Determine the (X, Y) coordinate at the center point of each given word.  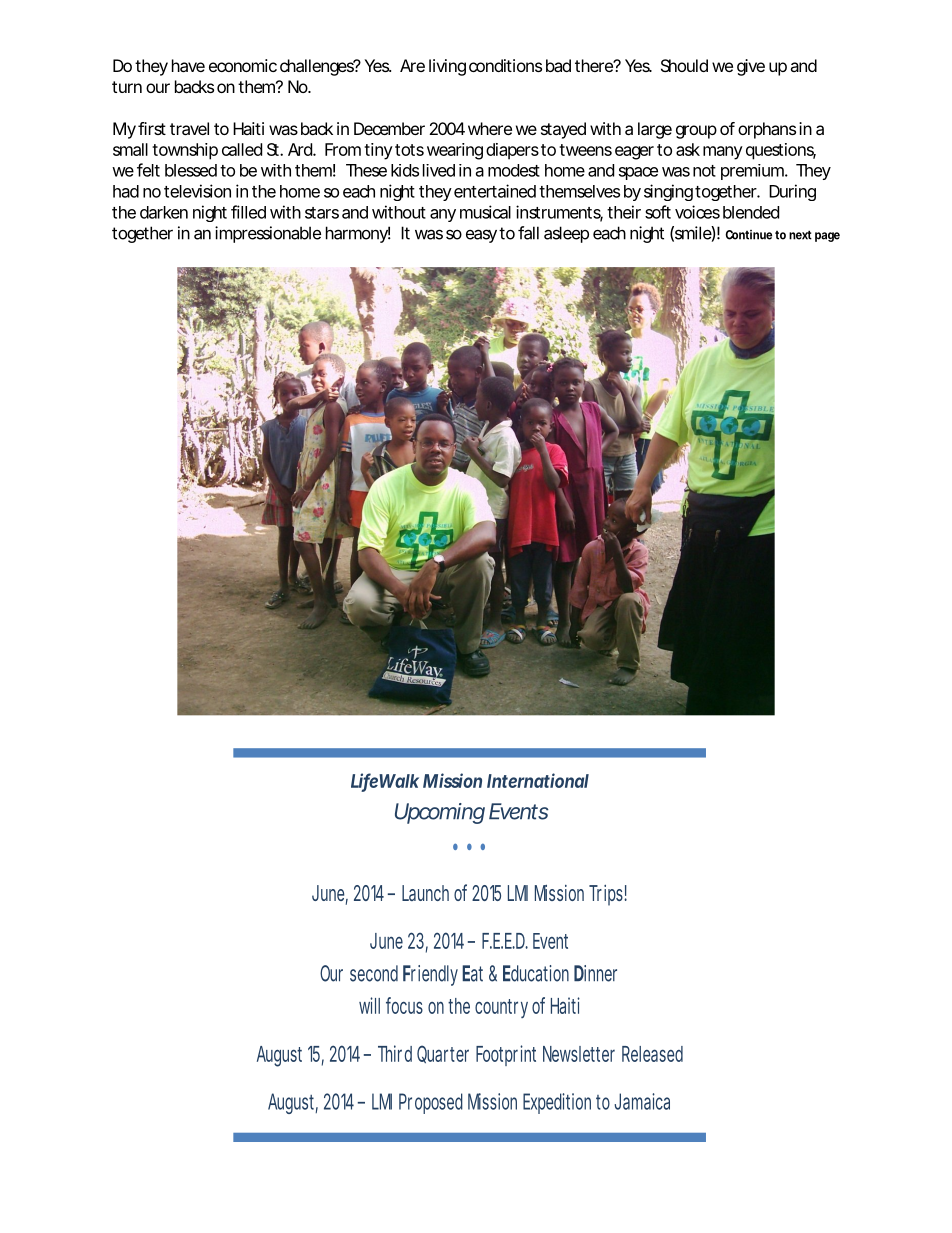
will (369, 1005)
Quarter (443, 1054)
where (490, 128)
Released (652, 1054)
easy (481, 236)
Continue (748, 235)
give (751, 67)
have (188, 65)
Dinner (595, 973)
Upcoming (440, 813)
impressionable (268, 234)
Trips (608, 895)
